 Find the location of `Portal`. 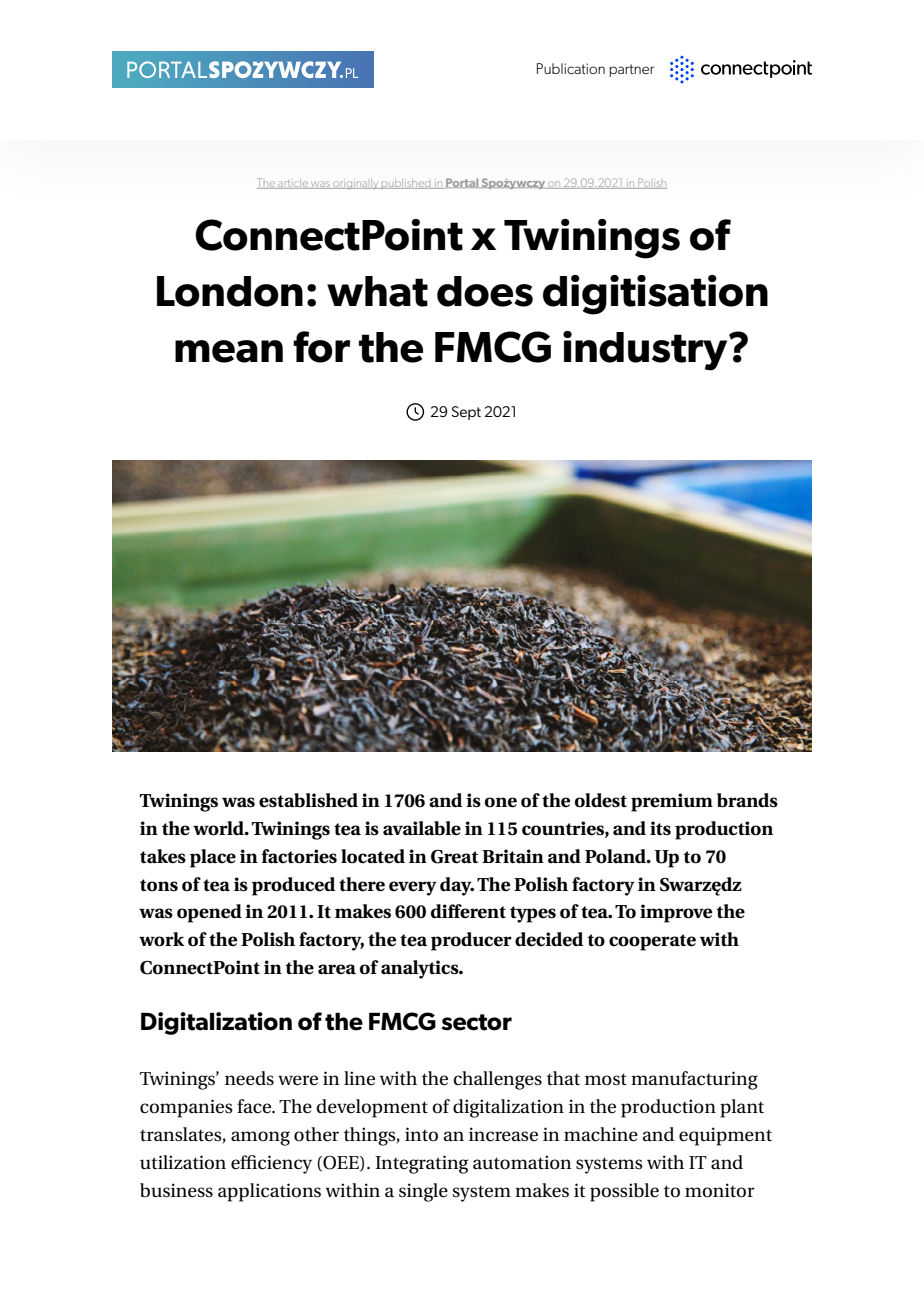

Portal is located at coordinates (462, 183).
